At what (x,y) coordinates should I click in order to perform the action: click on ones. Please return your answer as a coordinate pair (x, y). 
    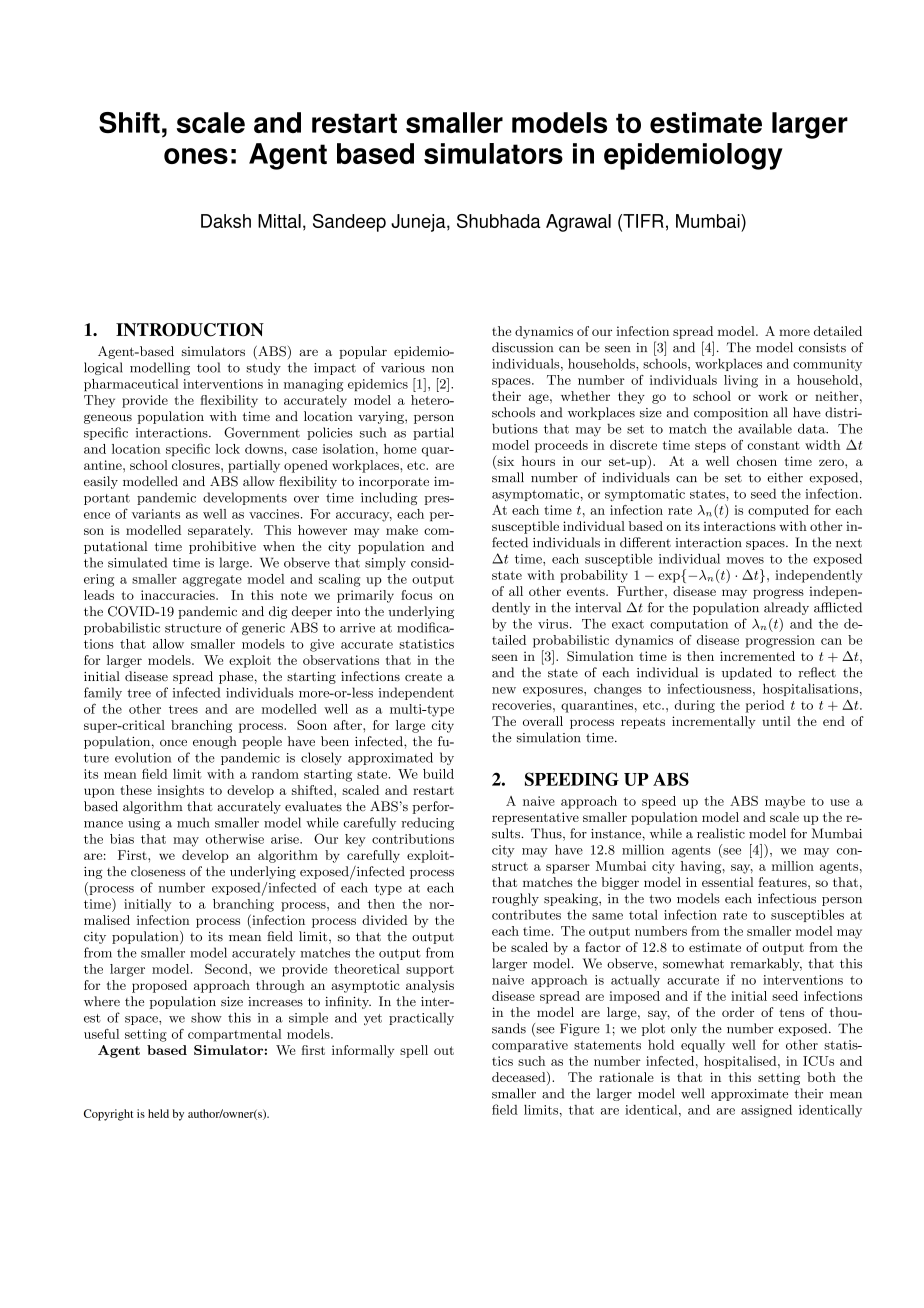
    Looking at the image, I should click on (196, 156).
